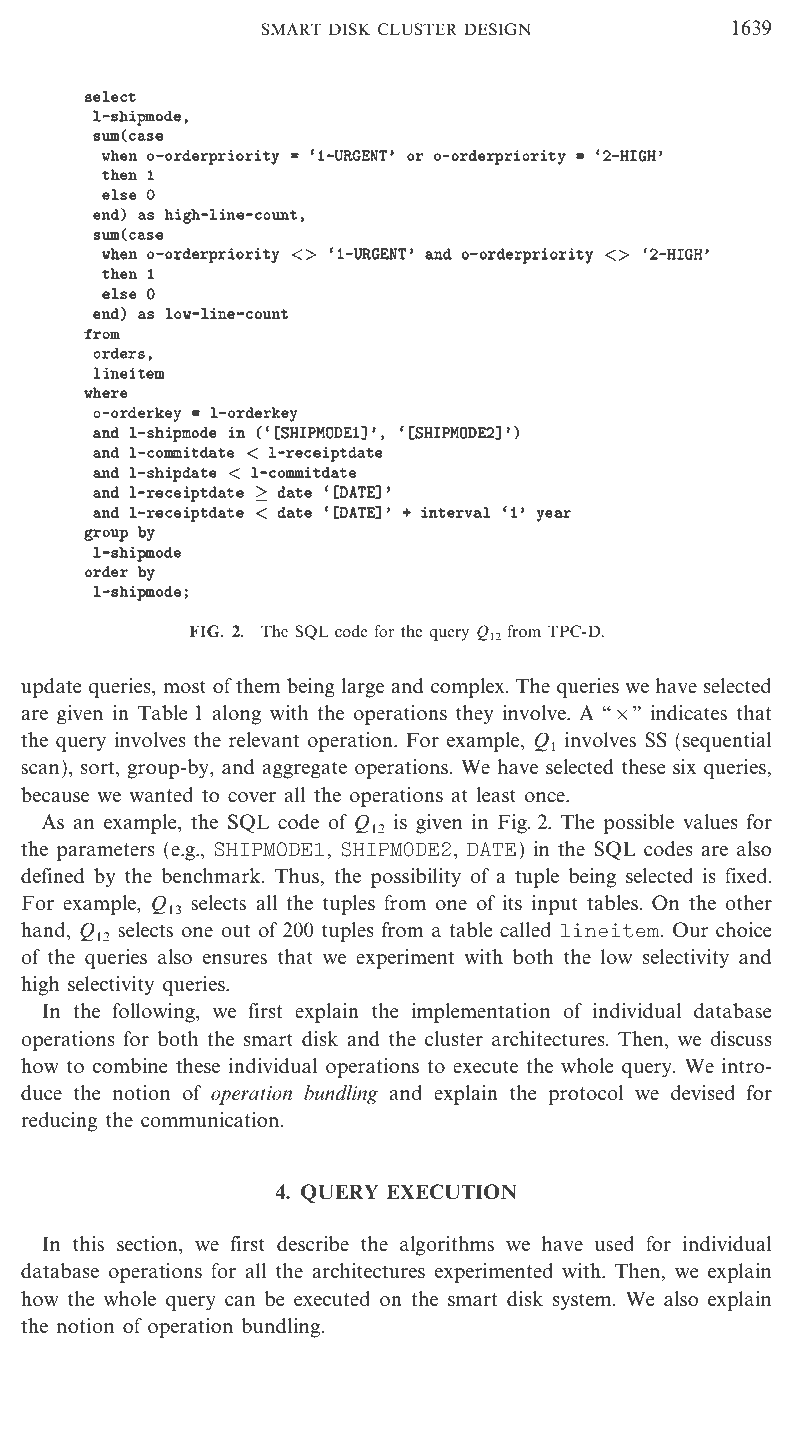  Describe the element at coordinates (362, 688) in the page. I see `large` at that location.
